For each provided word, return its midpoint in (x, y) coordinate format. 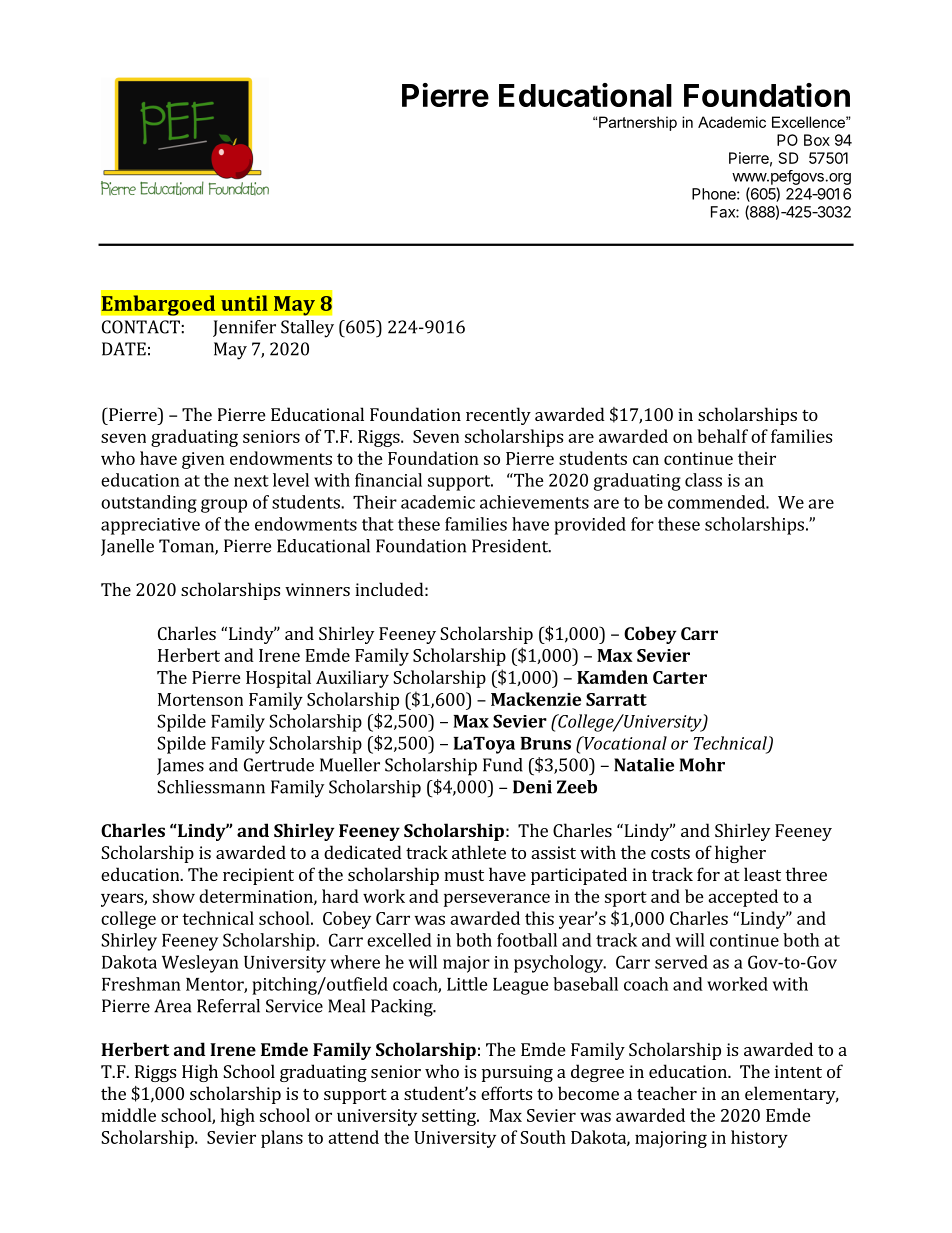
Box (817, 140)
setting (450, 1117)
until (244, 303)
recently (498, 416)
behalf (722, 436)
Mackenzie (536, 699)
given (203, 460)
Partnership (638, 123)
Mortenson (200, 699)
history (759, 1139)
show (174, 896)
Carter (680, 677)
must (464, 875)
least (762, 874)
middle (128, 1115)
